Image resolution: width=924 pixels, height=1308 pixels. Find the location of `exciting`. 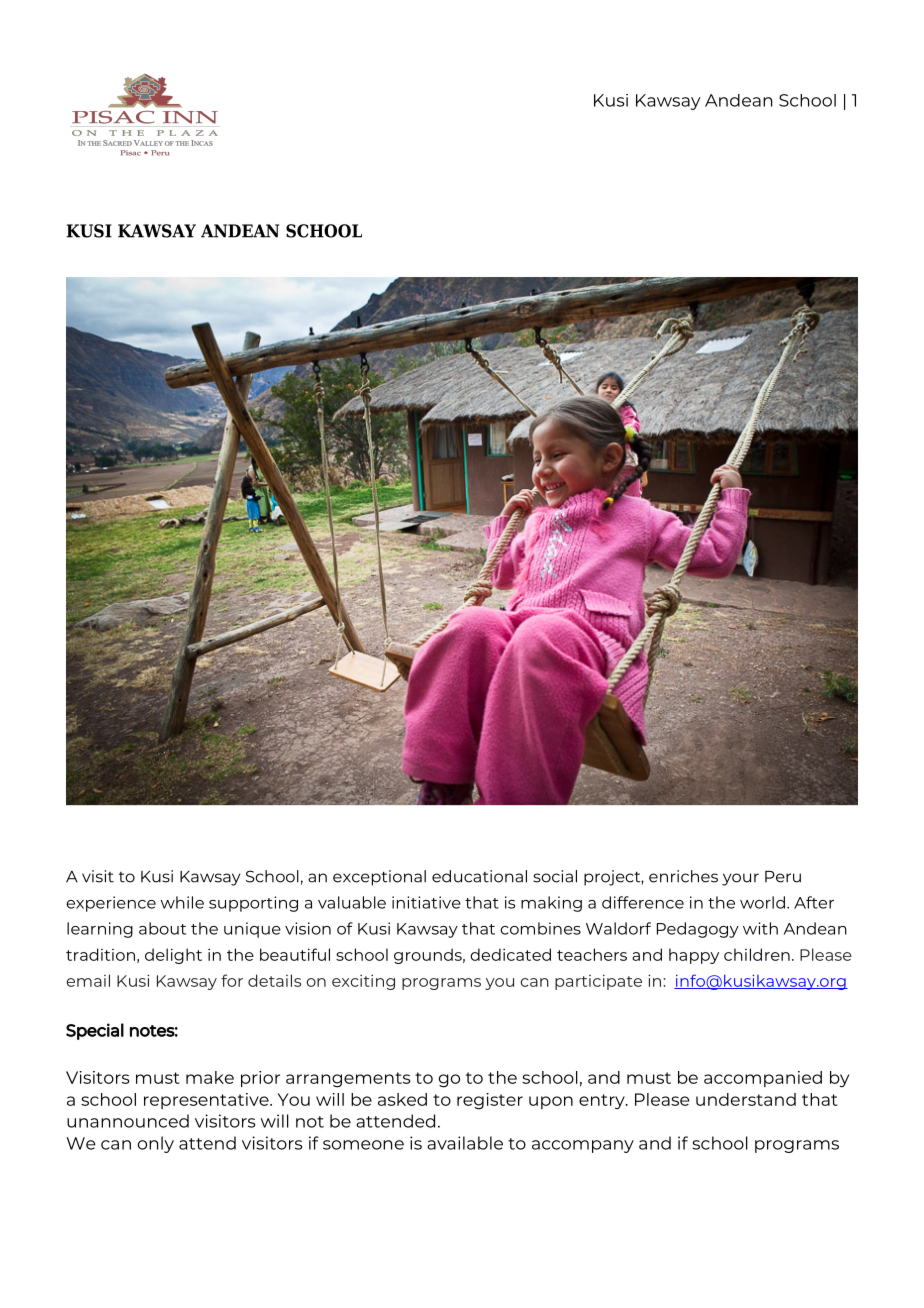

exciting is located at coordinates (363, 982).
